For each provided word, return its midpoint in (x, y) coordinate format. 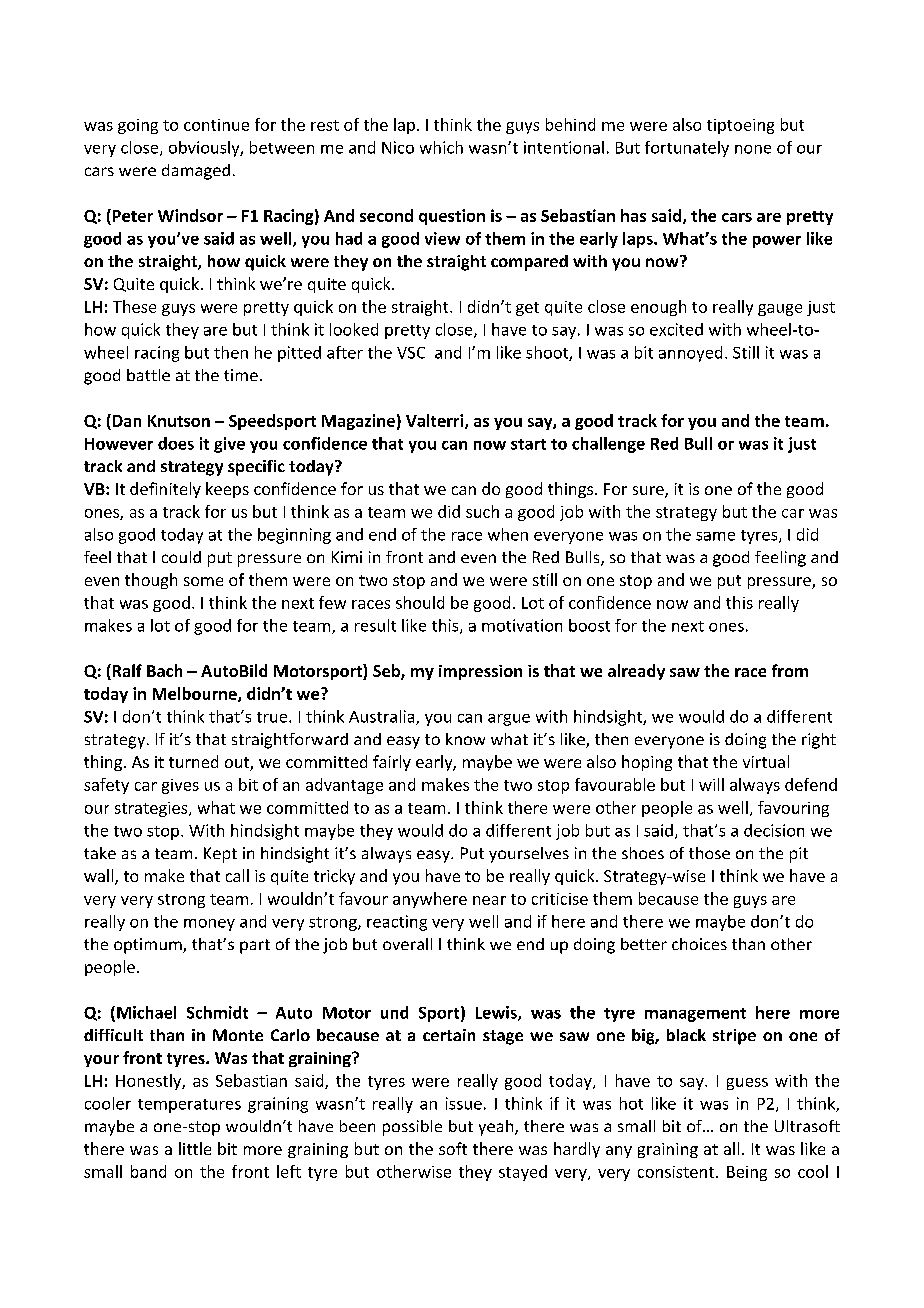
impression (480, 672)
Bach (164, 670)
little (195, 1148)
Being (747, 1173)
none (753, 149)
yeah (497, 1128)
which (441, 147)
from (790, 670)
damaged (196, 172)
